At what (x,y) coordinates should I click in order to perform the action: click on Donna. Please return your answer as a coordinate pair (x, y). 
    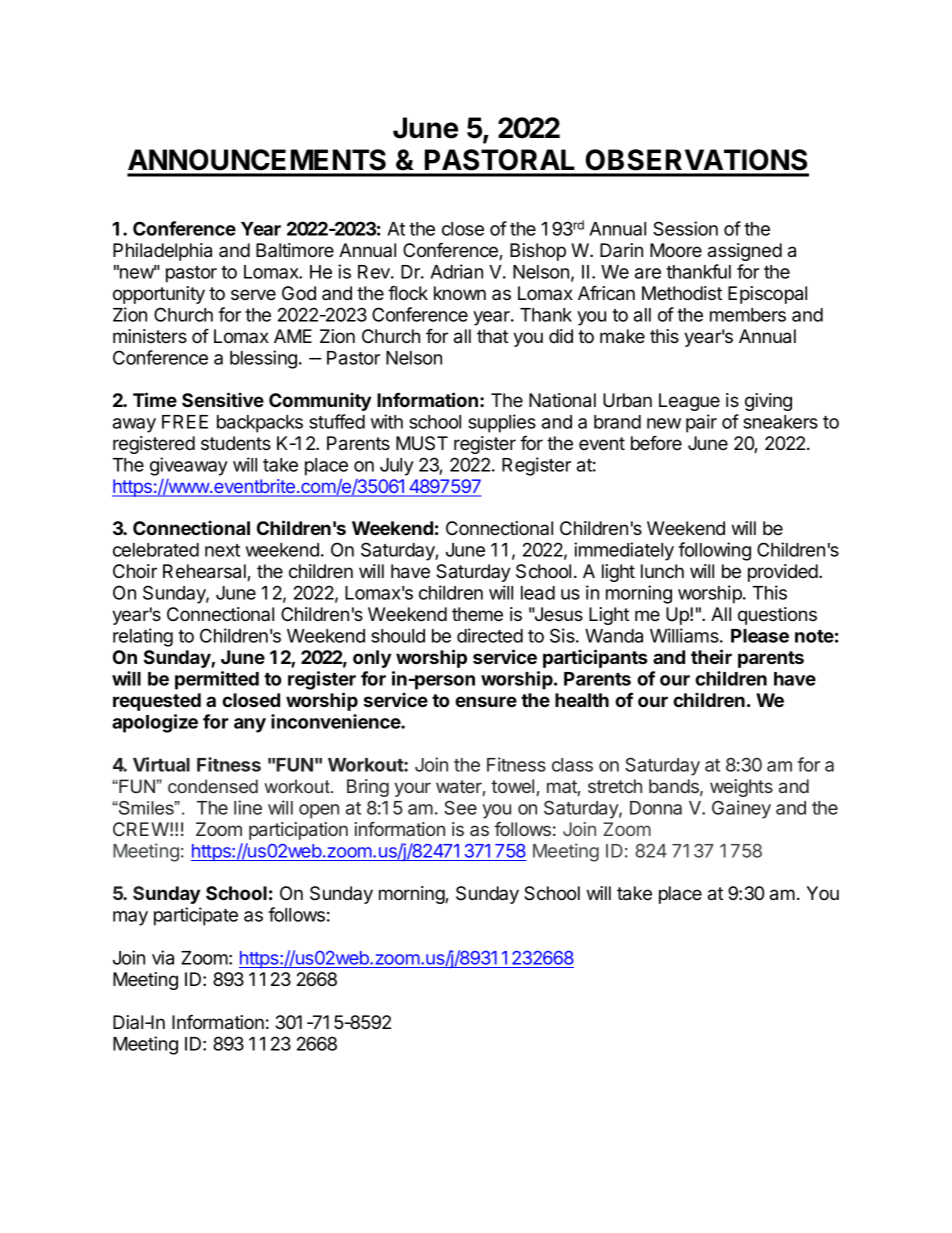
    Looking at the image, I should click on (656, 808).
